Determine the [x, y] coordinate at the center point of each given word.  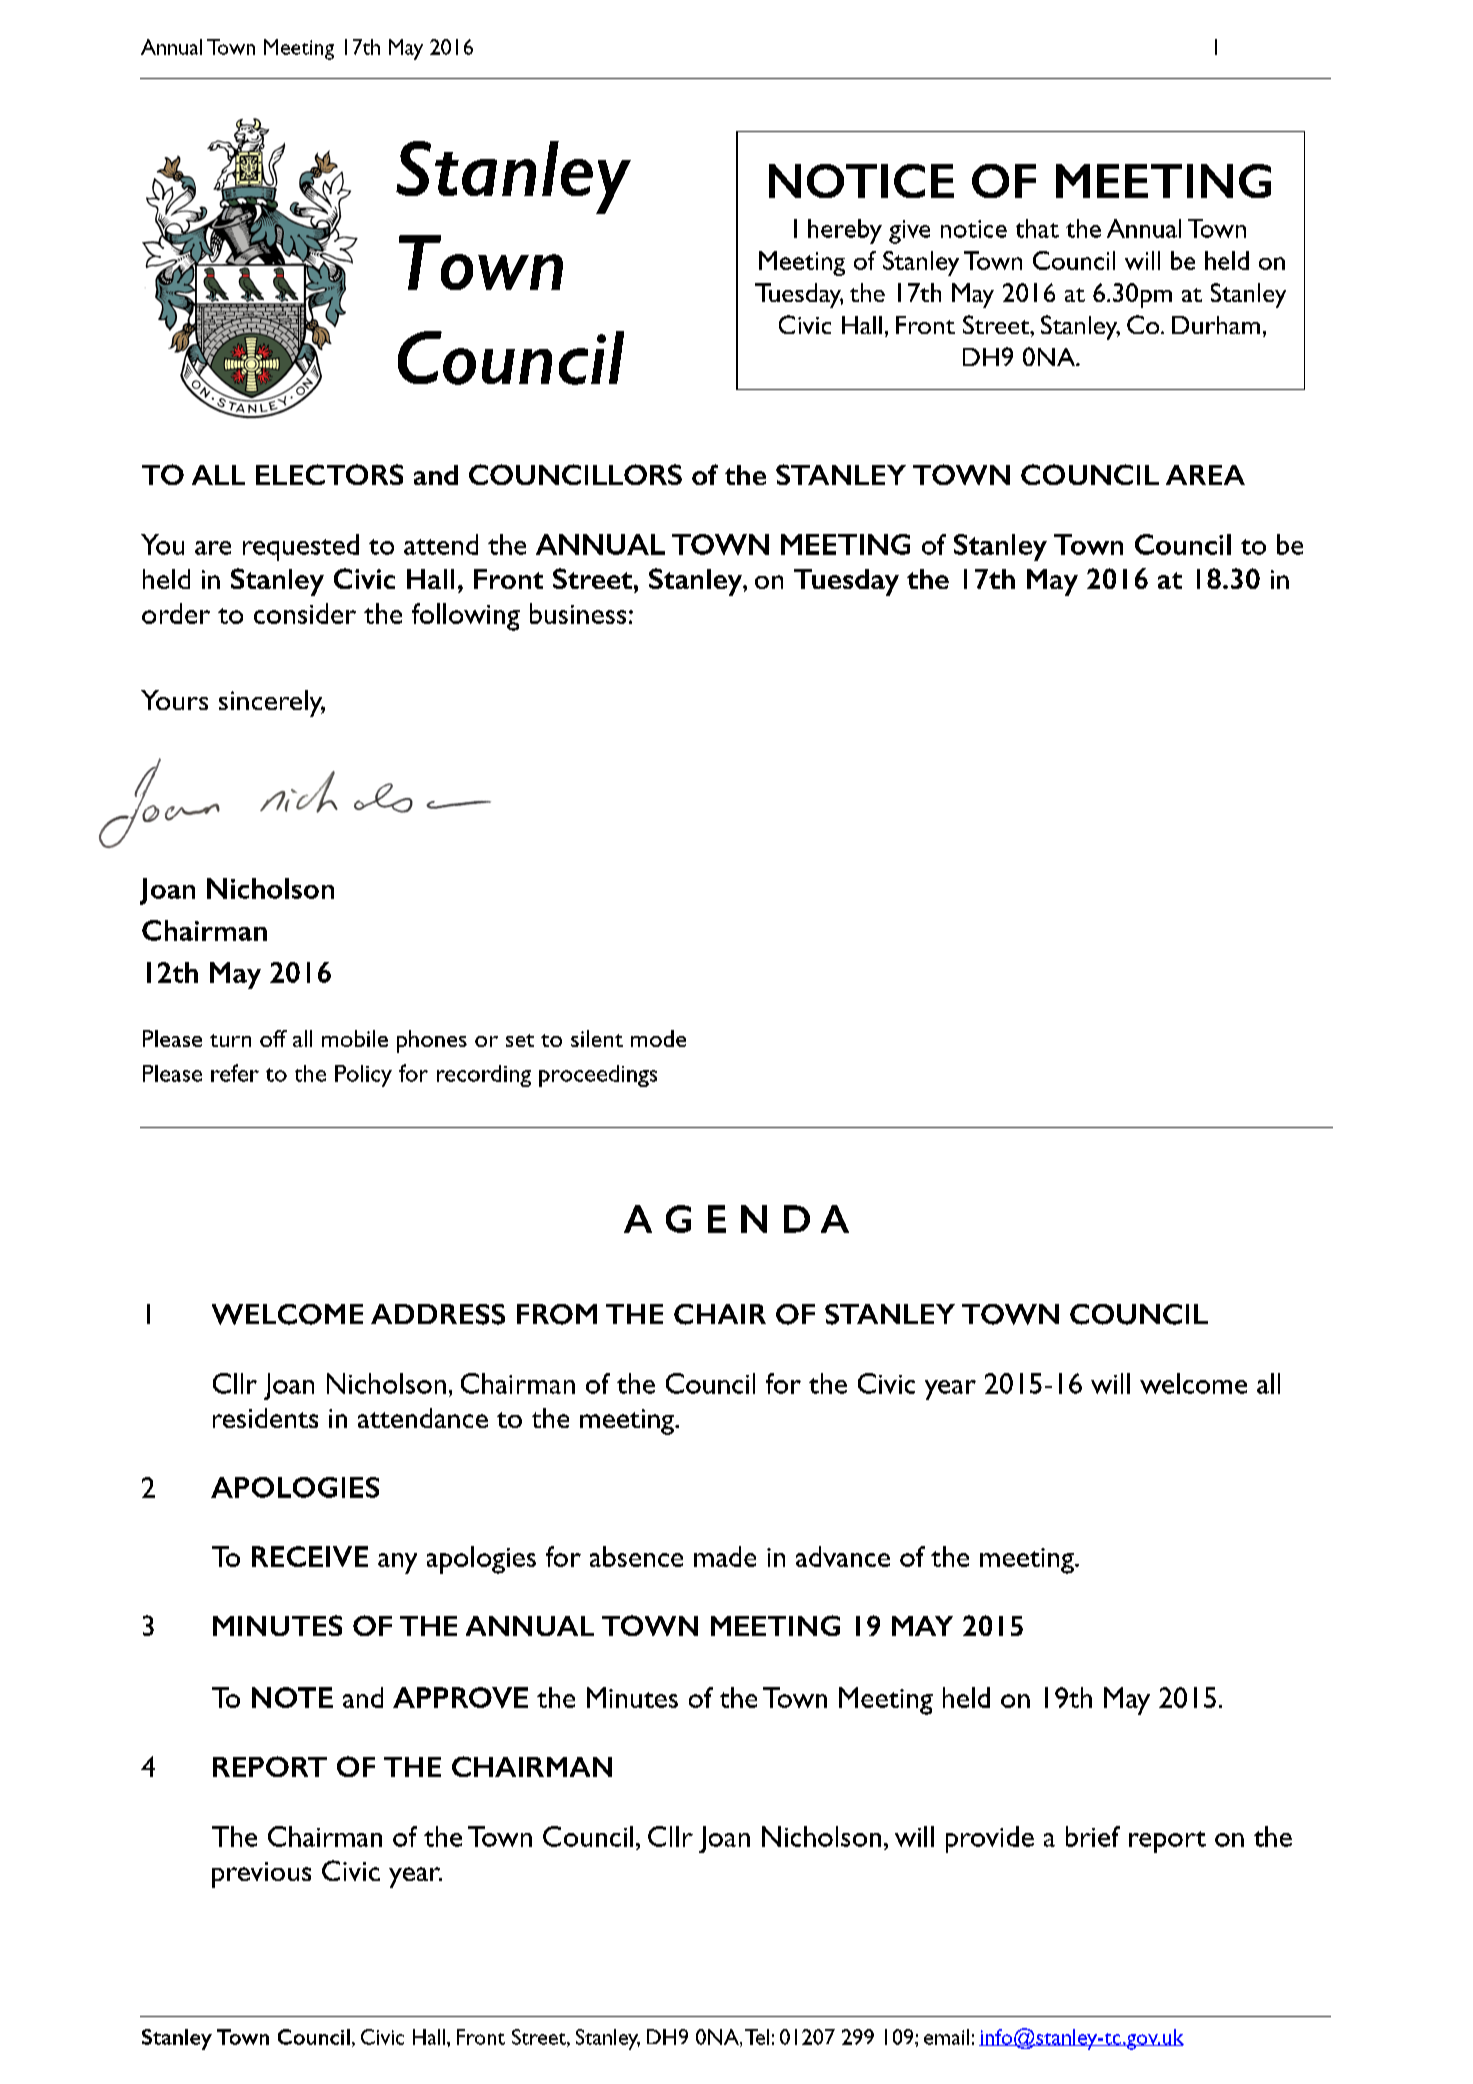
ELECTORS [329, 474]
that [1037, 228]
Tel [757, 2037]
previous [261, 1875]
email [946, 2037]
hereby [845, 231]
